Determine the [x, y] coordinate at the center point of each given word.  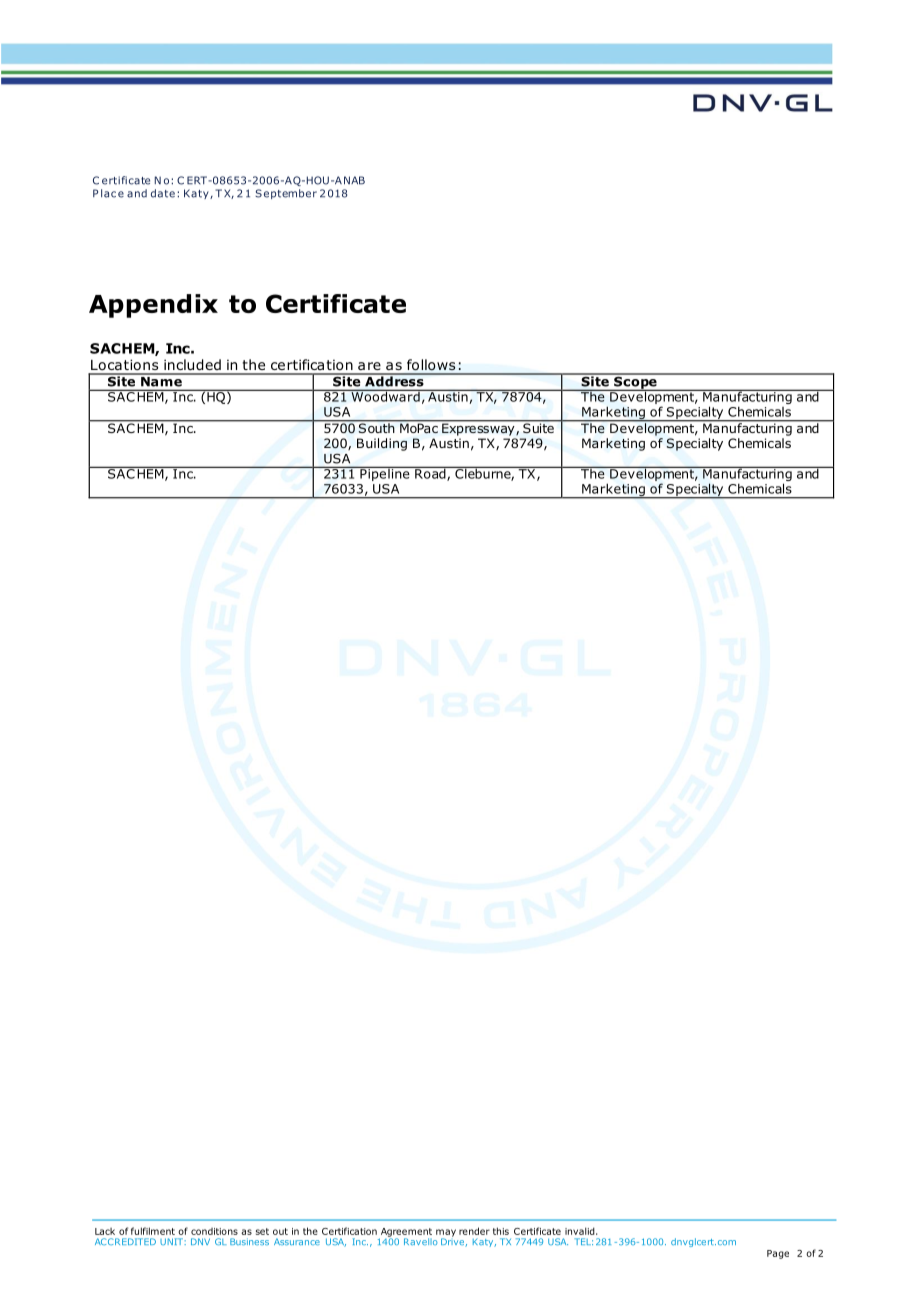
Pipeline [385, 473]
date [163, 193]
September [286, 194]
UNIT [172, 1241]
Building [382, 444]
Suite [538, 427]
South [376, 427]
